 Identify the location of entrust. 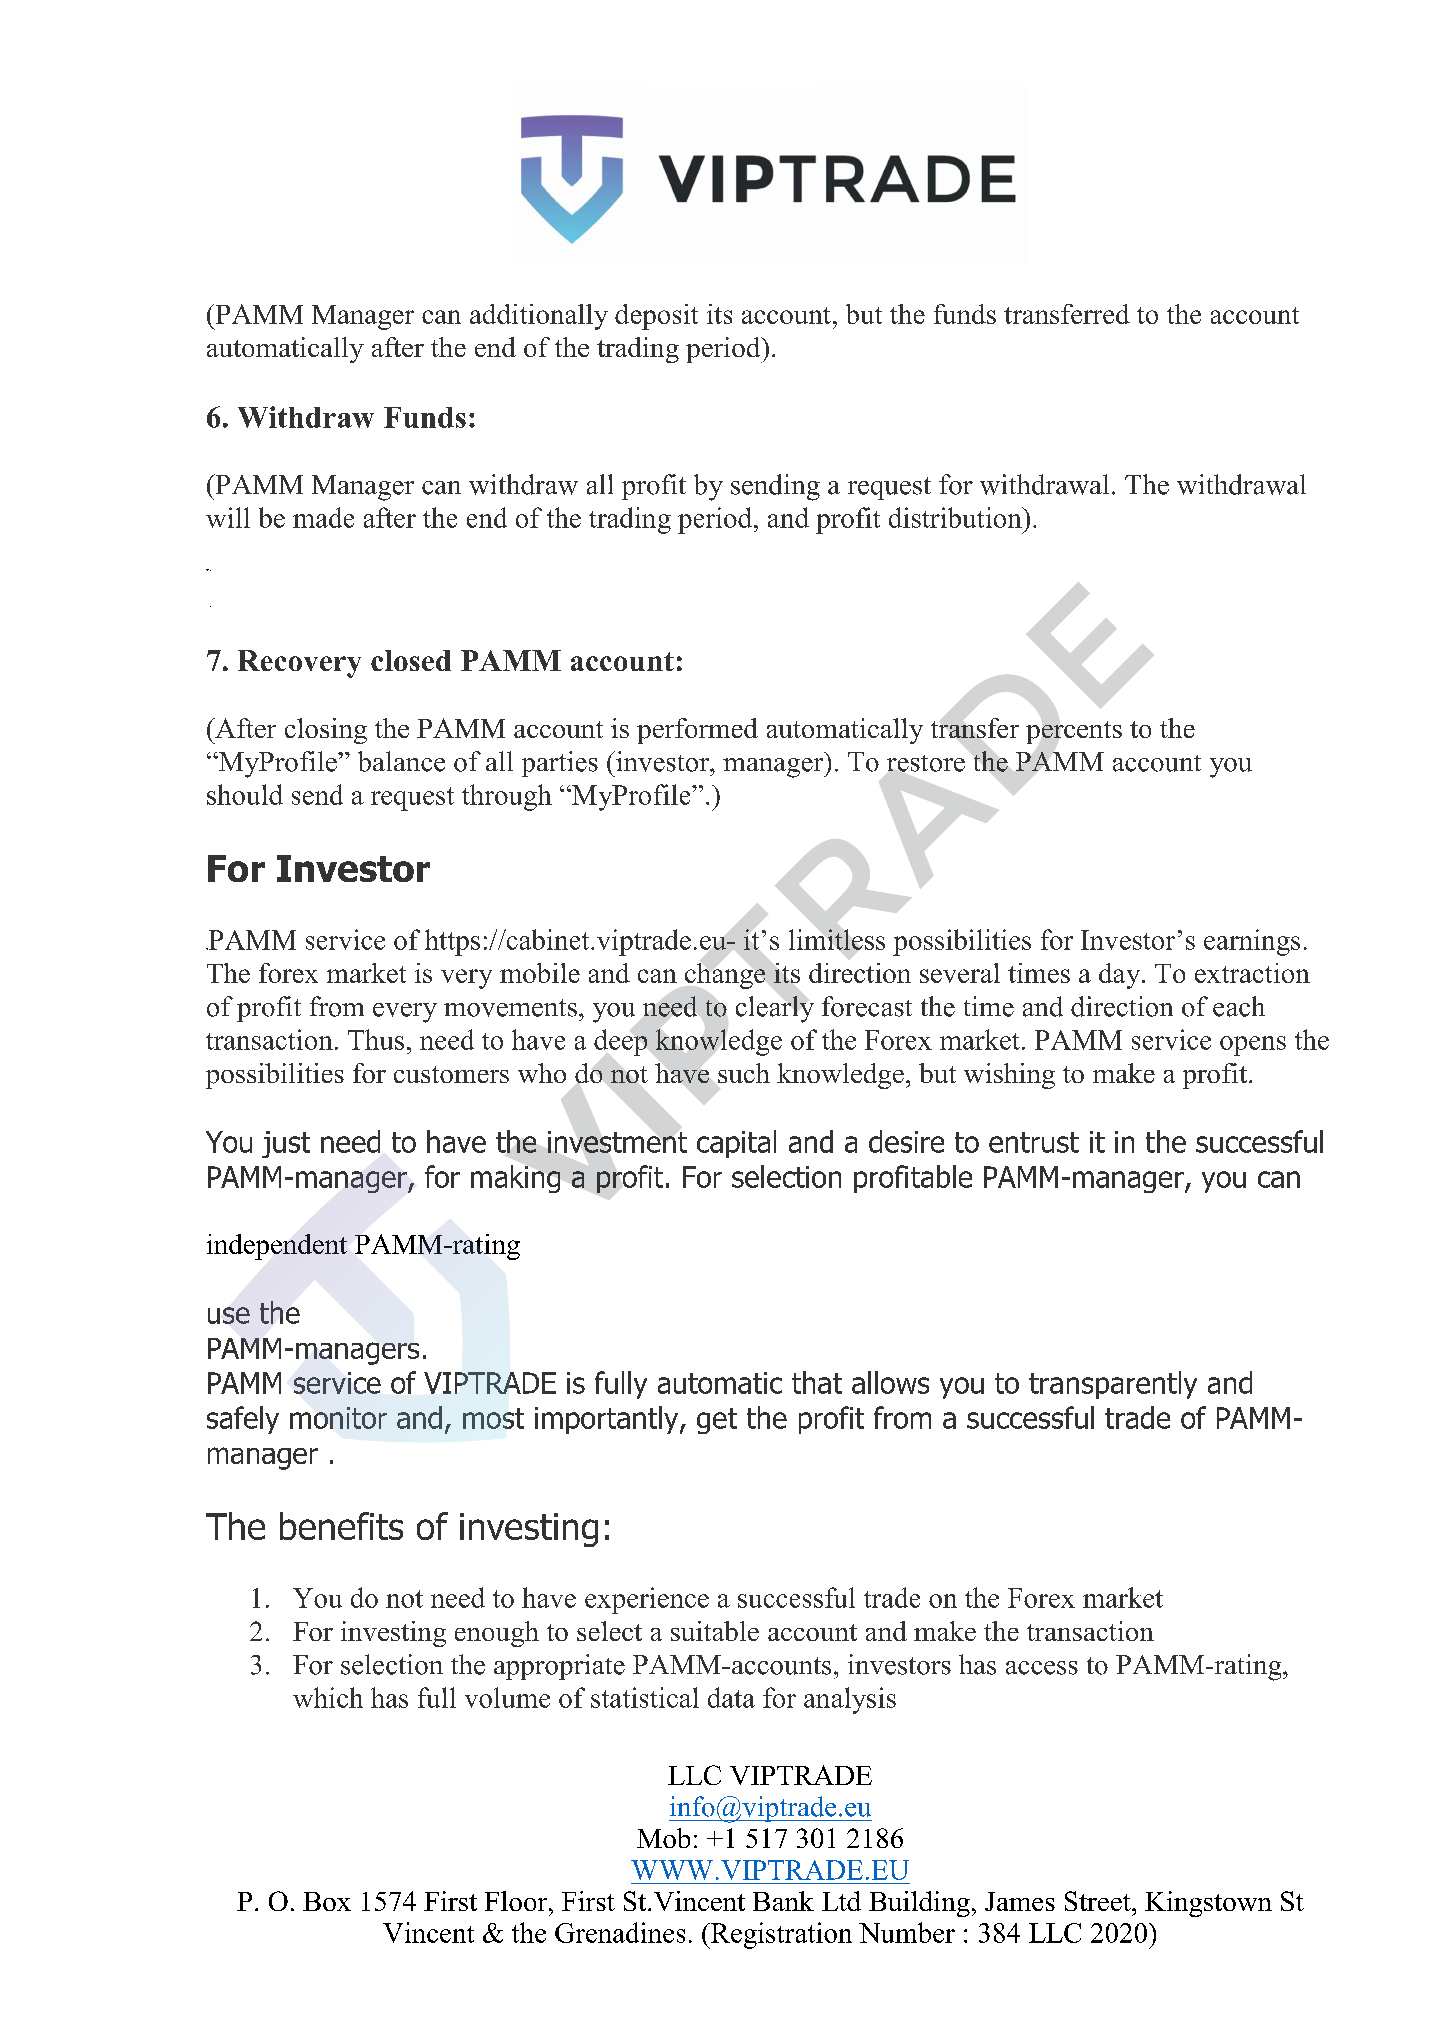
(1034, 1142).
